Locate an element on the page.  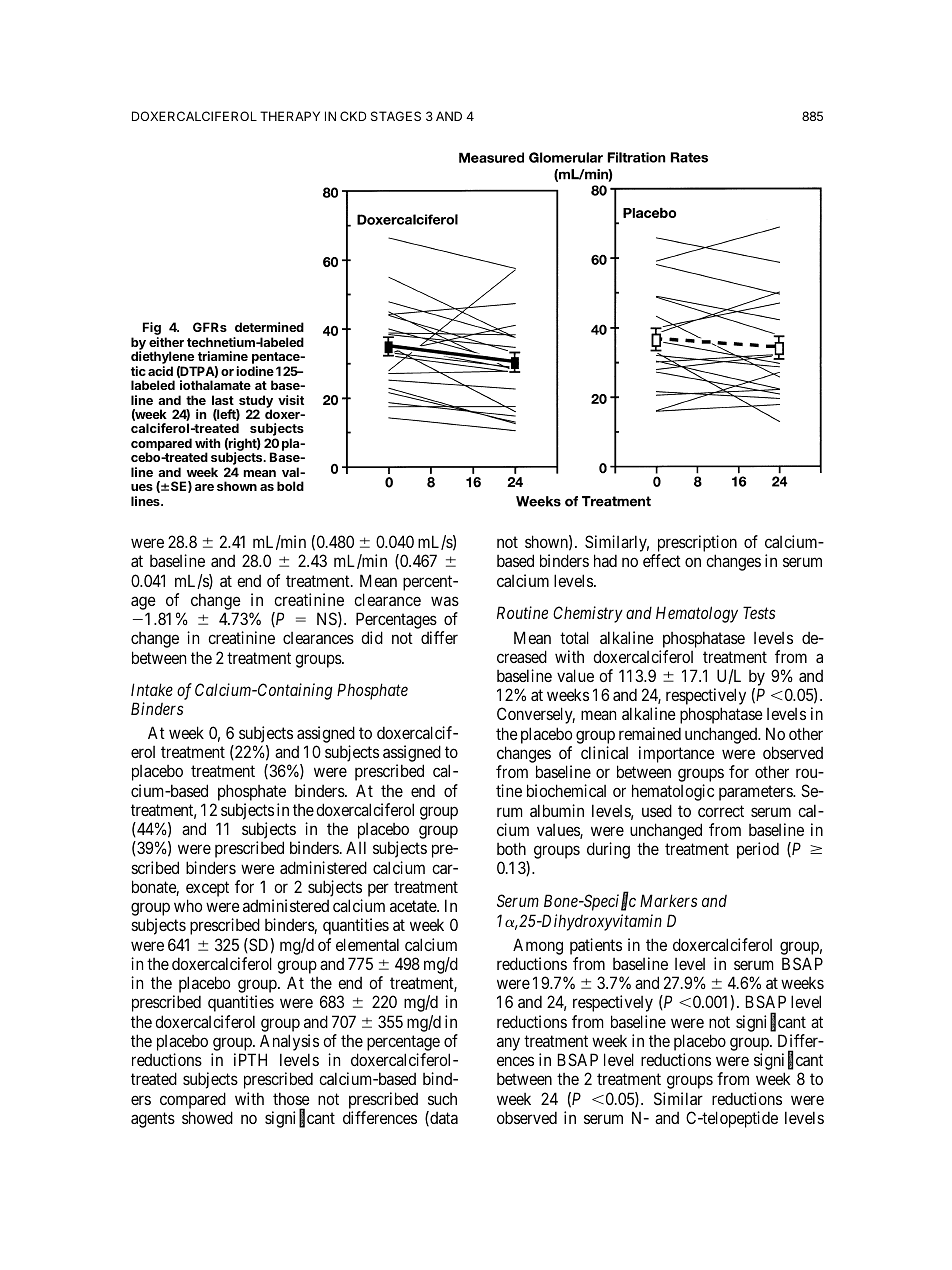
any is located at coordinates (508, 1044).
